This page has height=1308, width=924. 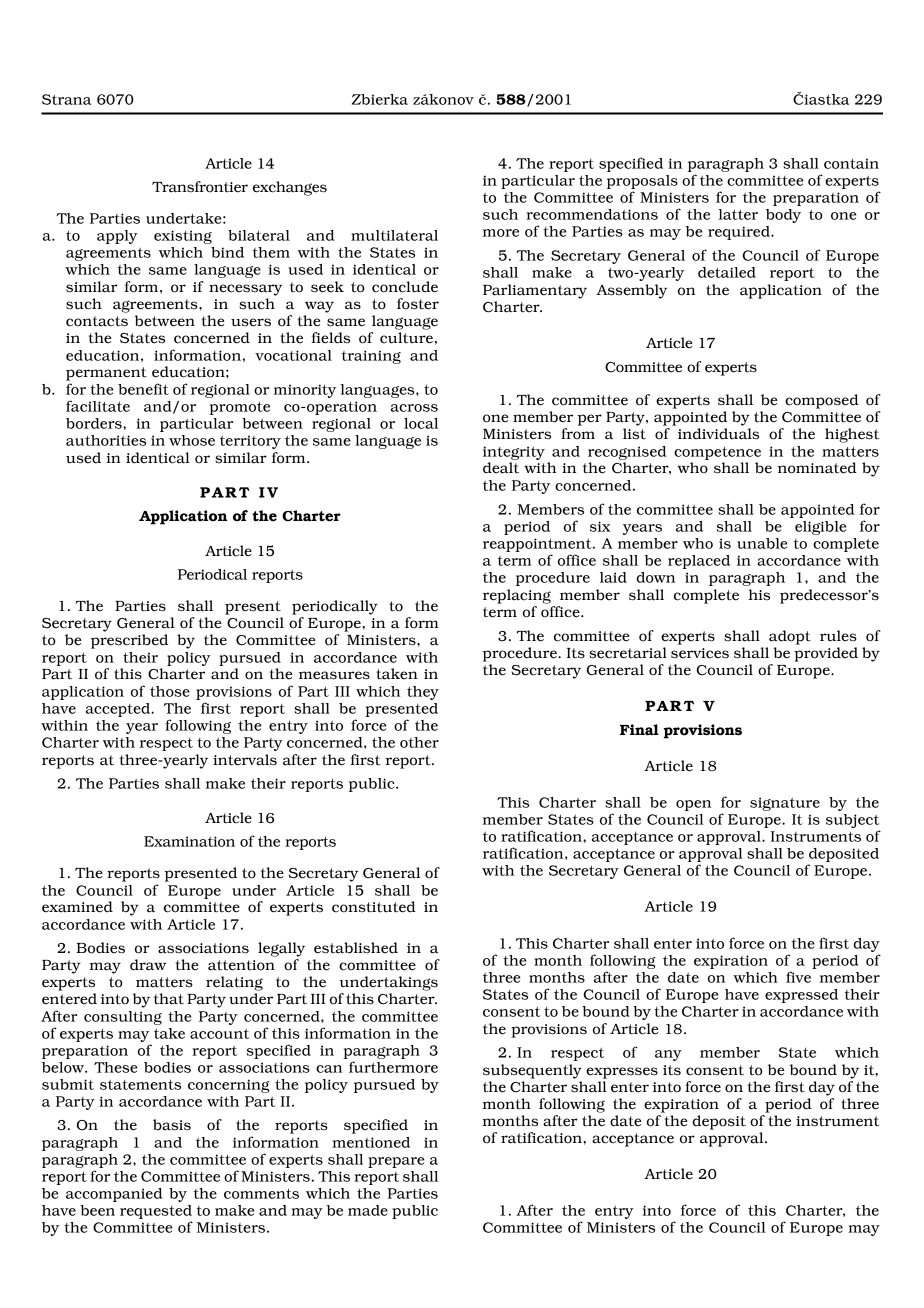 What do you see at coordinates (738, 214) in the page?
I see `latter` at bounding box center [738, 214].
